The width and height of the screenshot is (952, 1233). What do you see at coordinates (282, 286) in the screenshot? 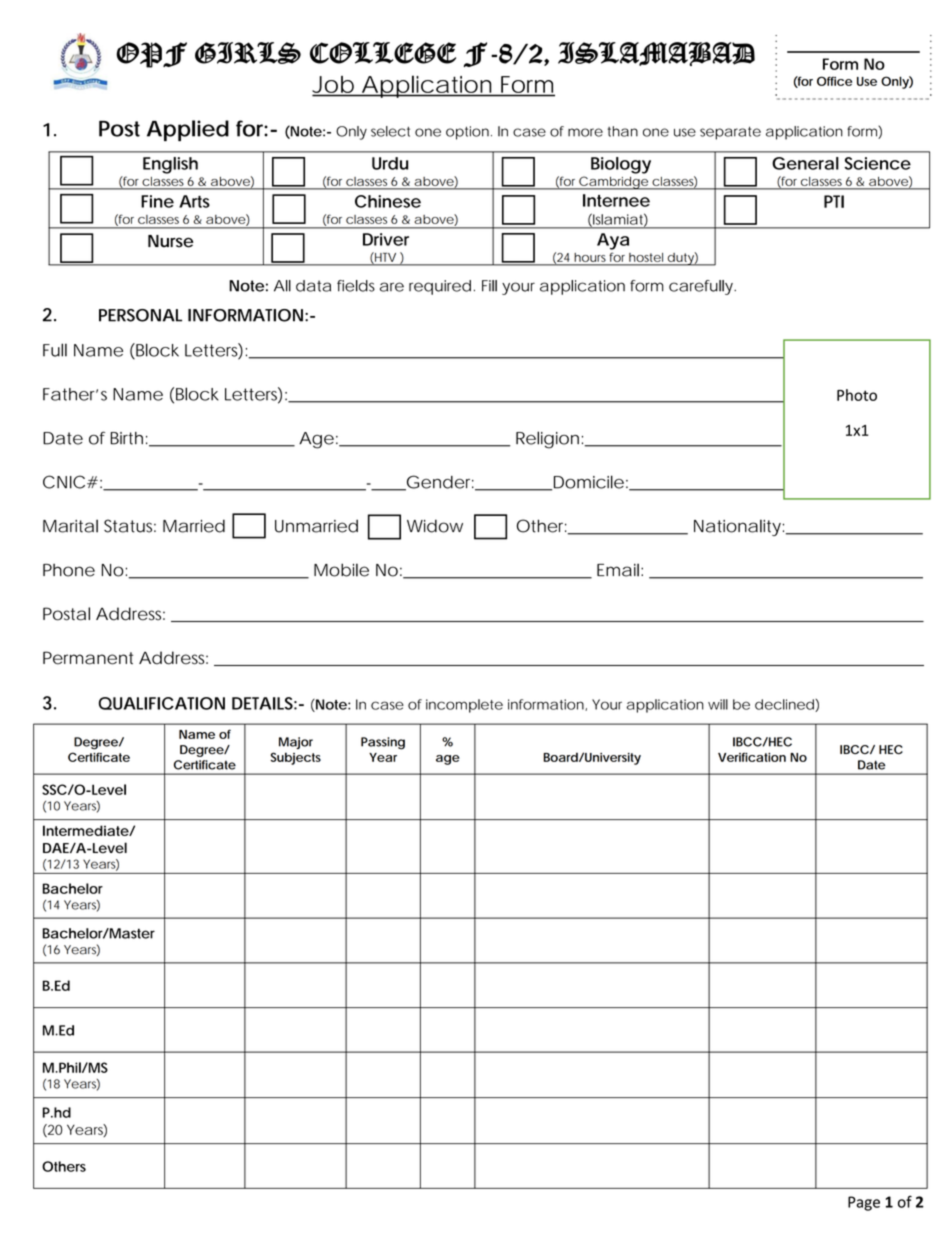
I see `All` at bounding box center [282, 286].
